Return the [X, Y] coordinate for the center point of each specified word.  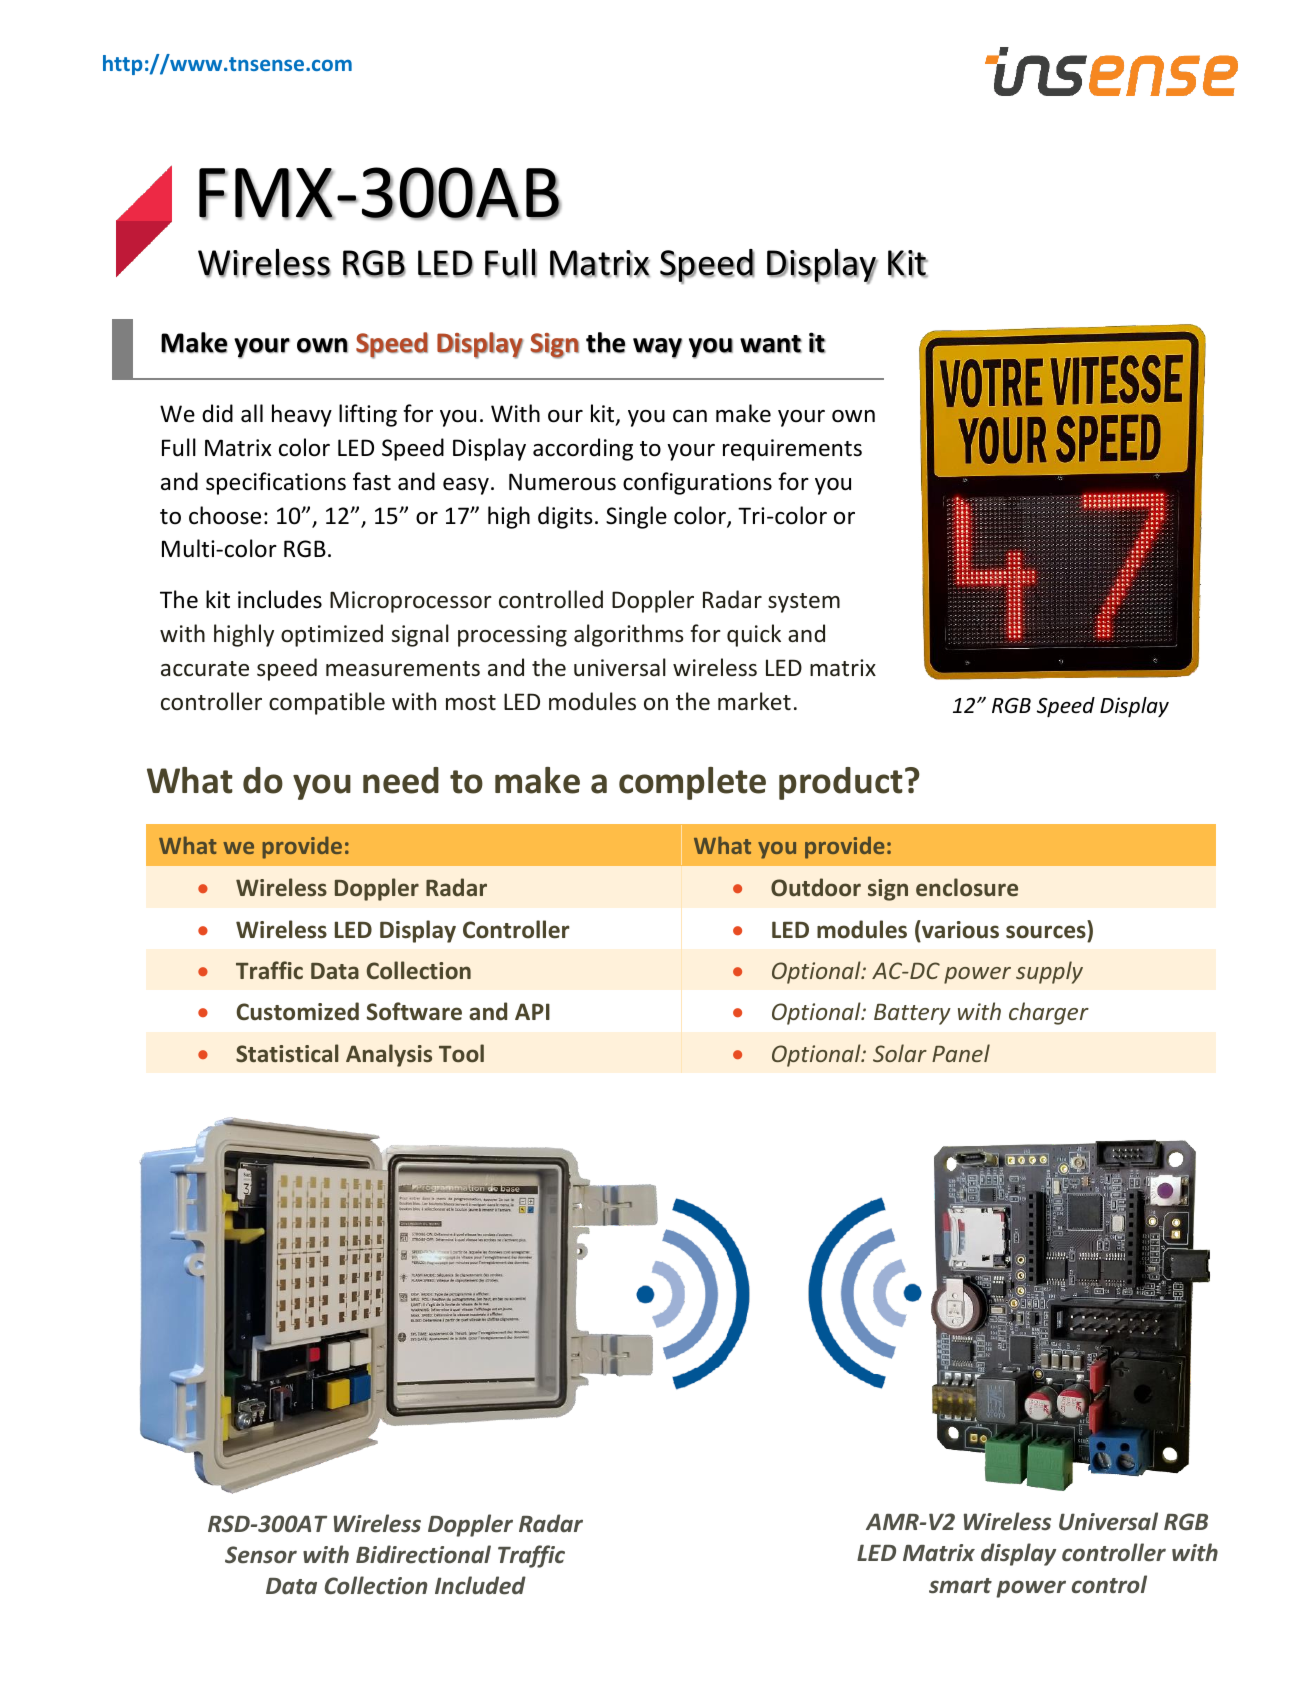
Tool [461, 1053]
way [657, 348]
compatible [327, 703]
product [841, 783]
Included [480, 1585]
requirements [792, 450]
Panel [961, 1053]
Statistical [287, 1053]
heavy [302, 415]
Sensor [261, 1555]
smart [960, 1586]
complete [692, 783]
